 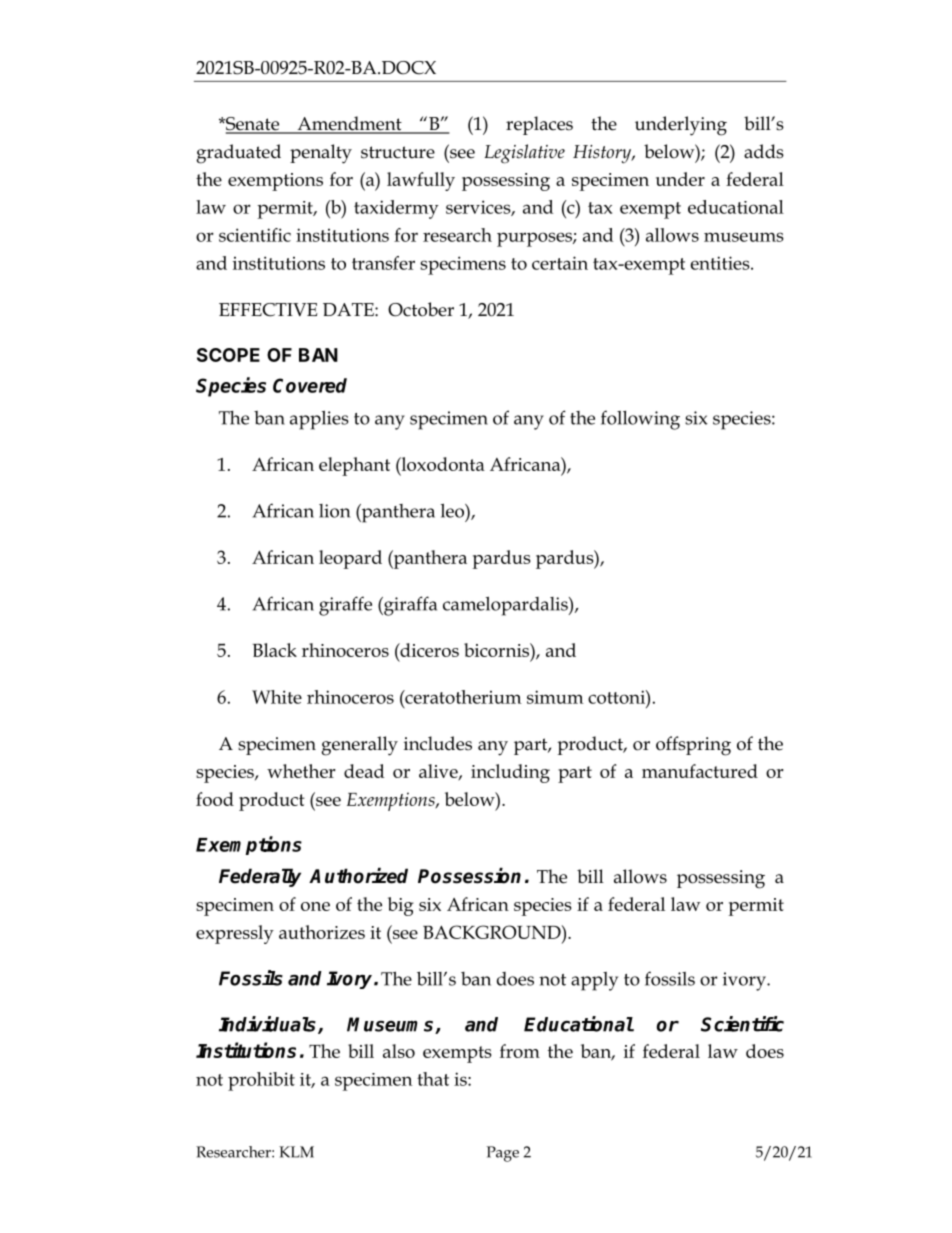 I want to click on Covered, so click(x=310, y=385).
